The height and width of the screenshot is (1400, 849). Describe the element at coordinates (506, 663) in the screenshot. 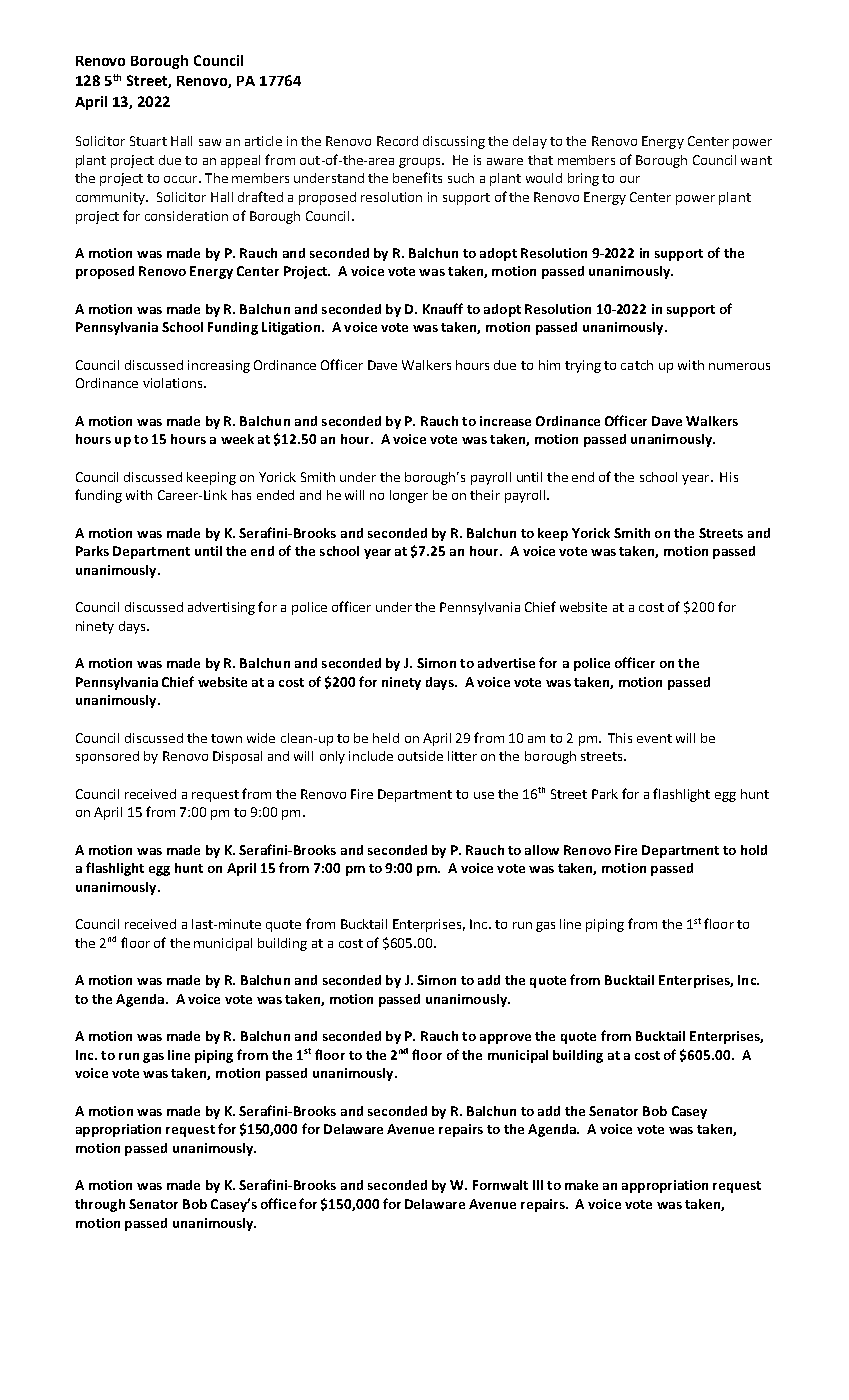

I see `advertise` at that location.
